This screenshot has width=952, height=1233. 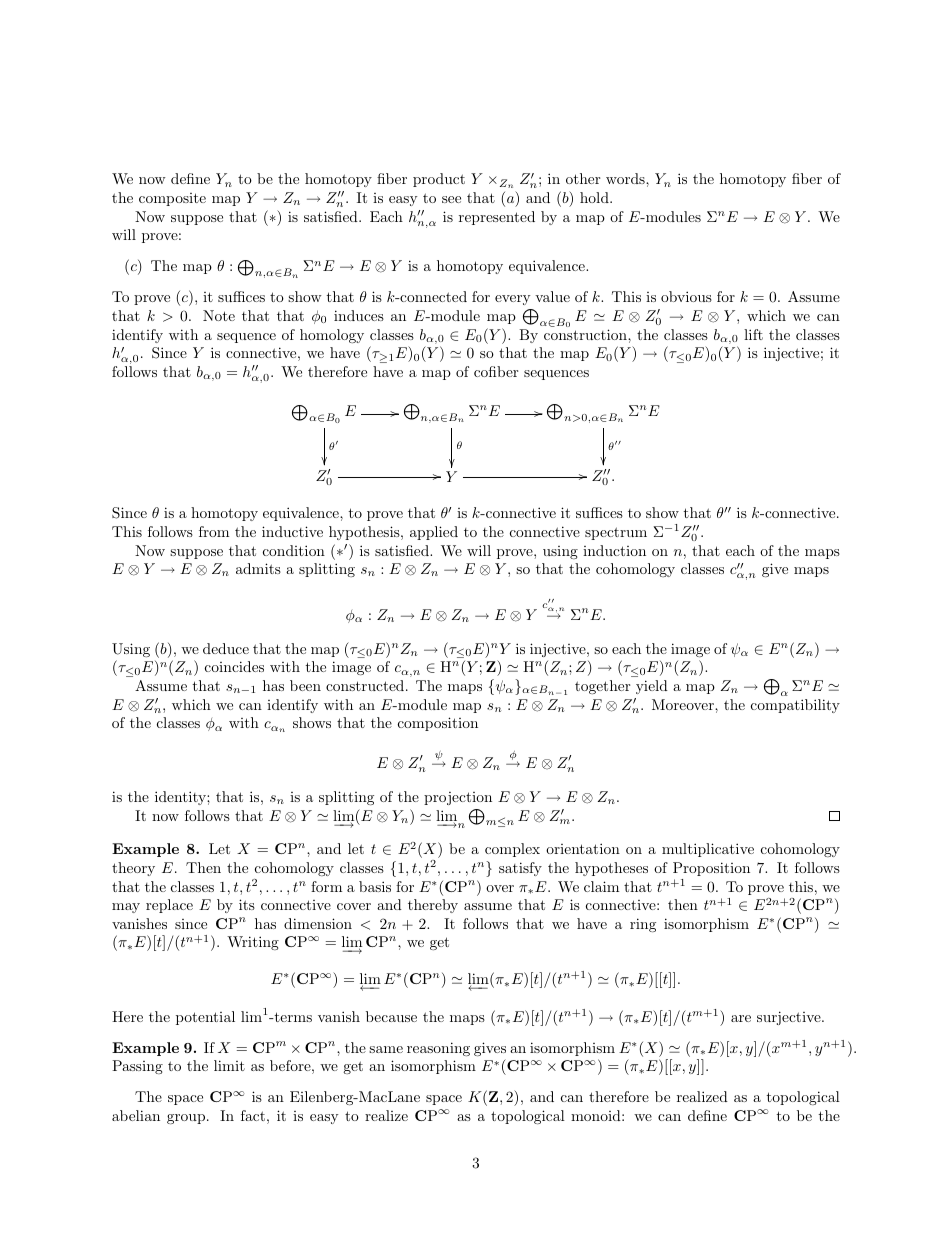 I want to click on constructed, so click(x=365, y=685).
